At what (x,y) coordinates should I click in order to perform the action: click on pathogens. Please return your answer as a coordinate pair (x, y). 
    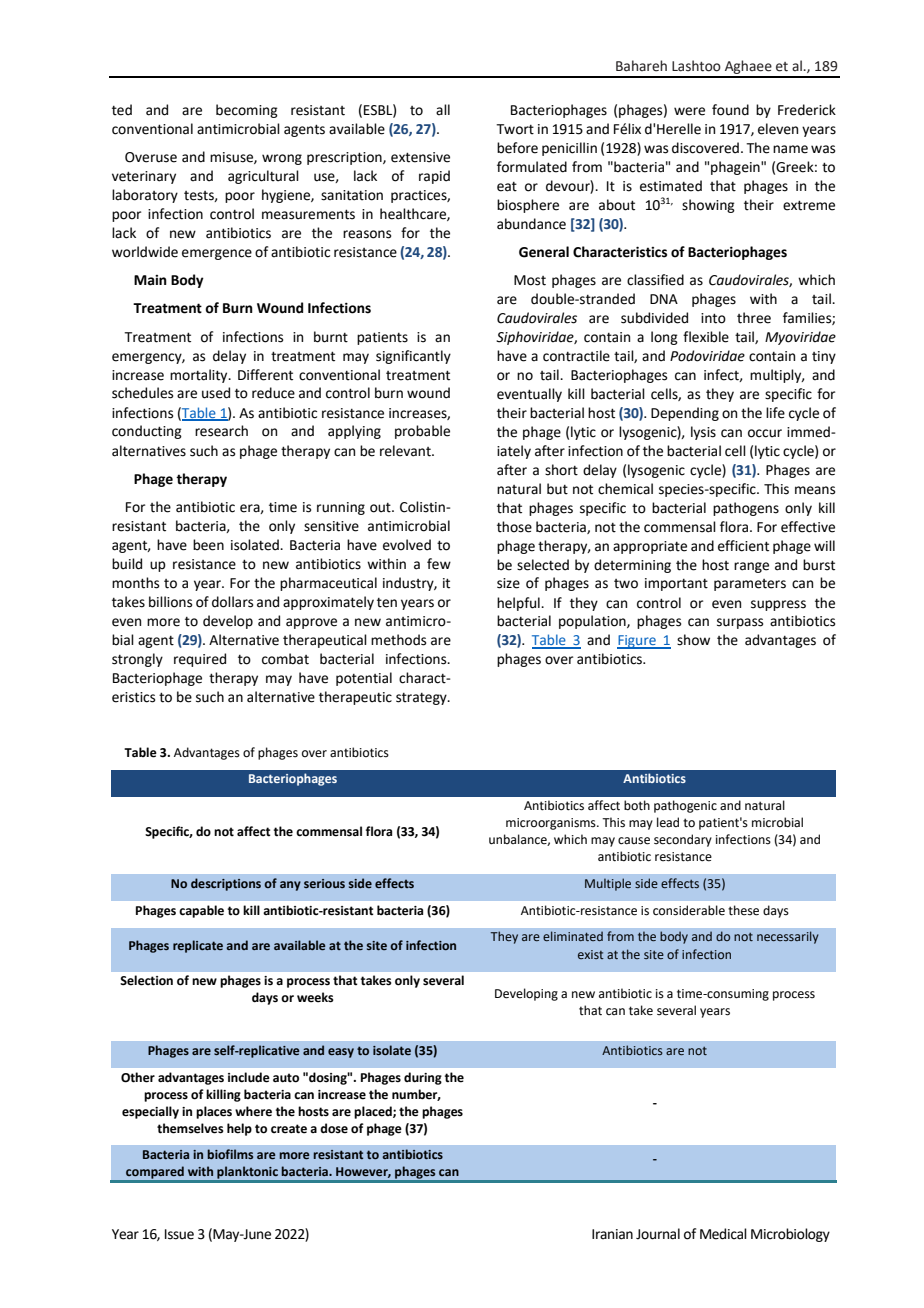
    Looking at the image, I should click on (746, 509).
